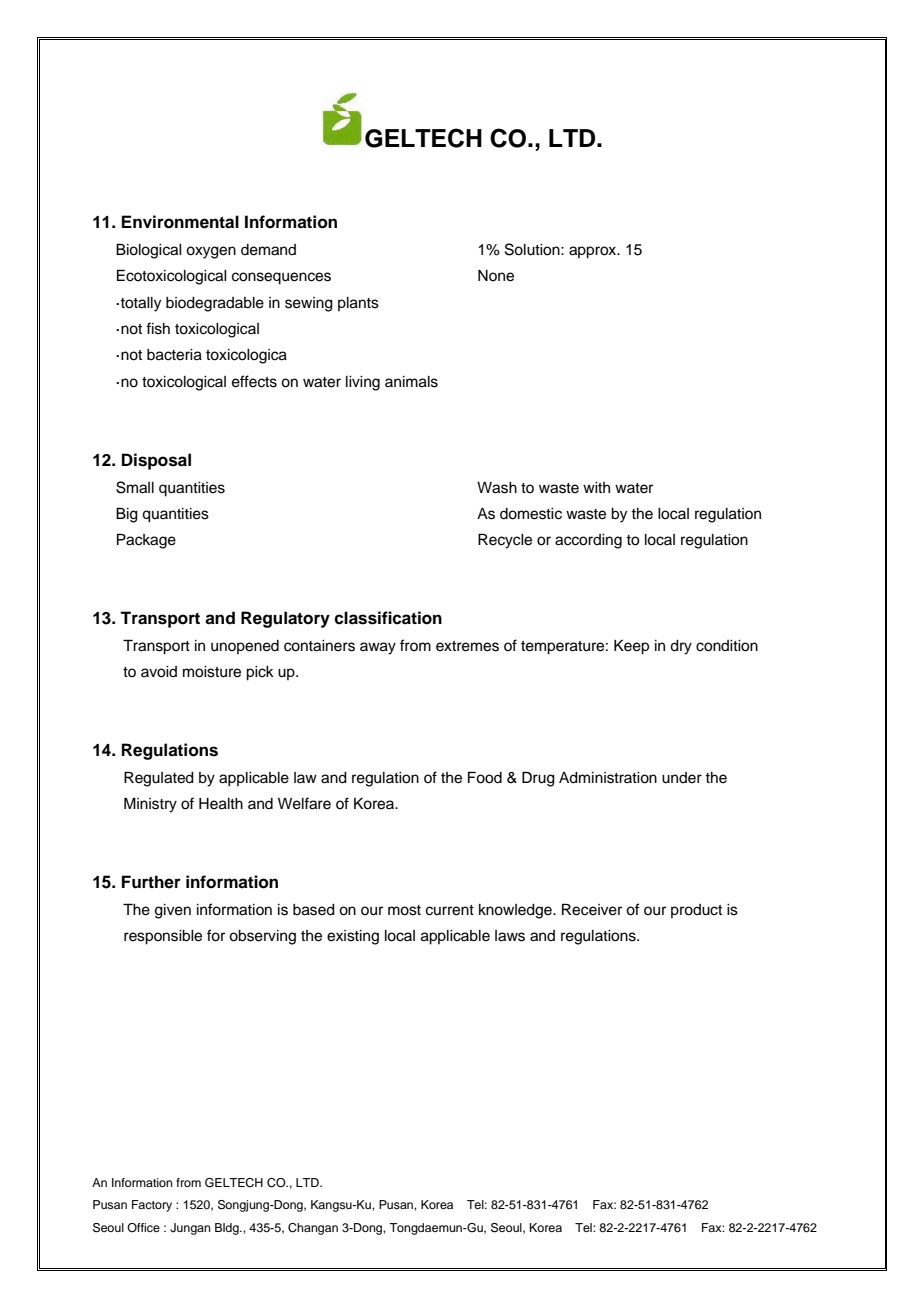 Image resolution: width=924 pixels, height=1308 pixels. Describe the element at coordinates (588, 541) in the screenshot. I see `according` at that location.
